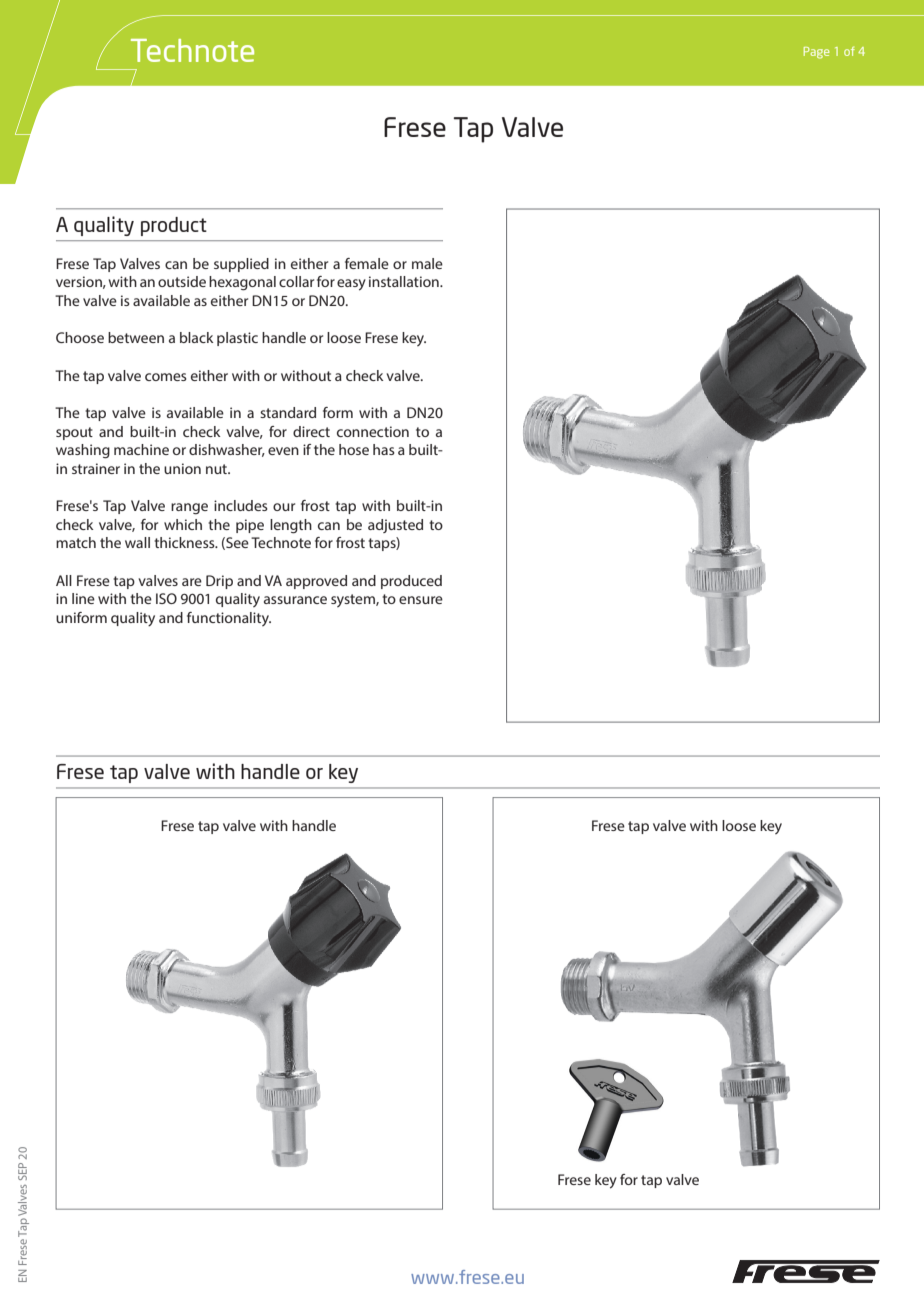 The height and width of the page is (1308, 924). Describe the element at coordinates (405, 281) in the page. I see `installation` at that location.
